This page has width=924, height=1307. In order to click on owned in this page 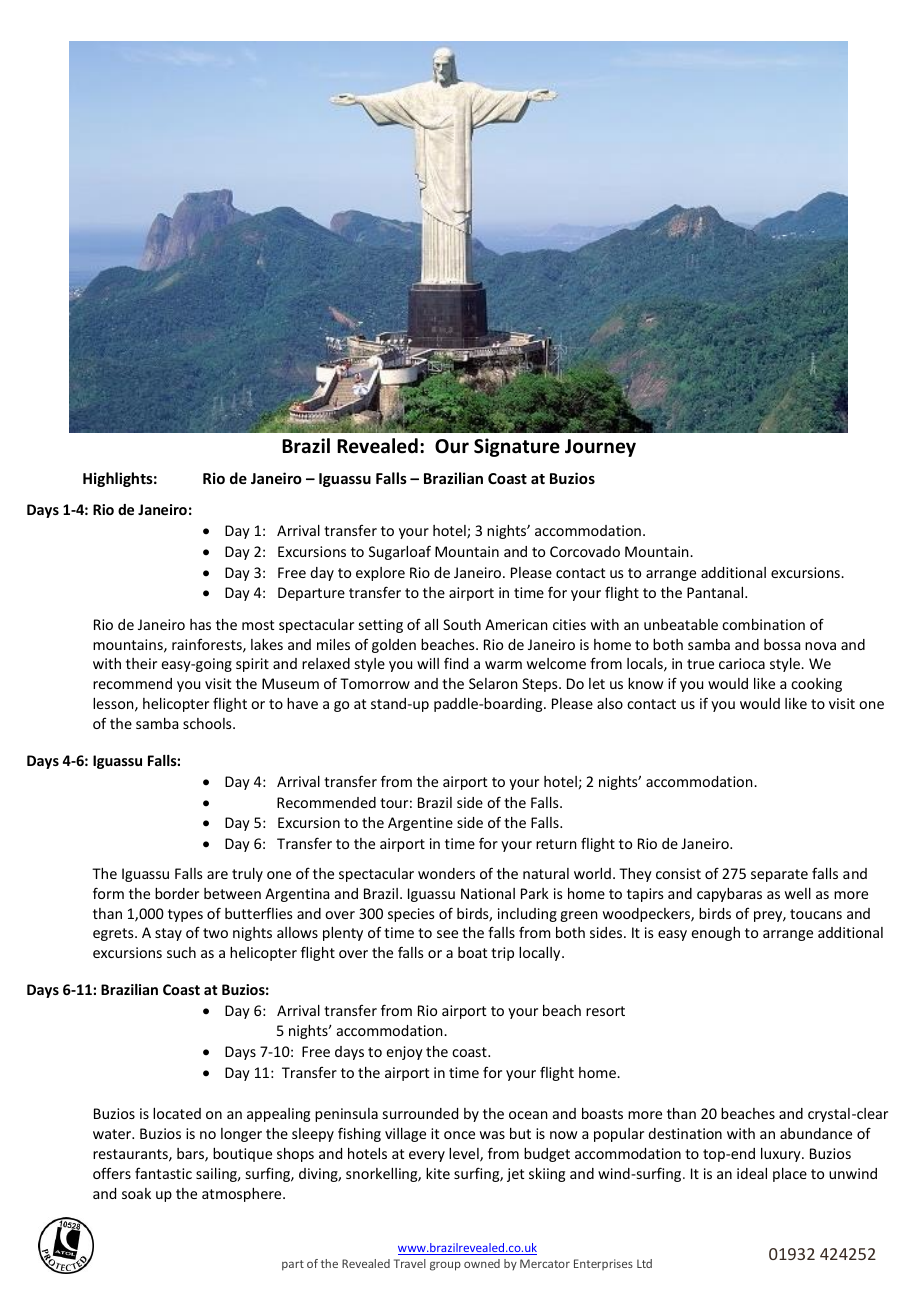, I will do `click(482, 1263)`.
